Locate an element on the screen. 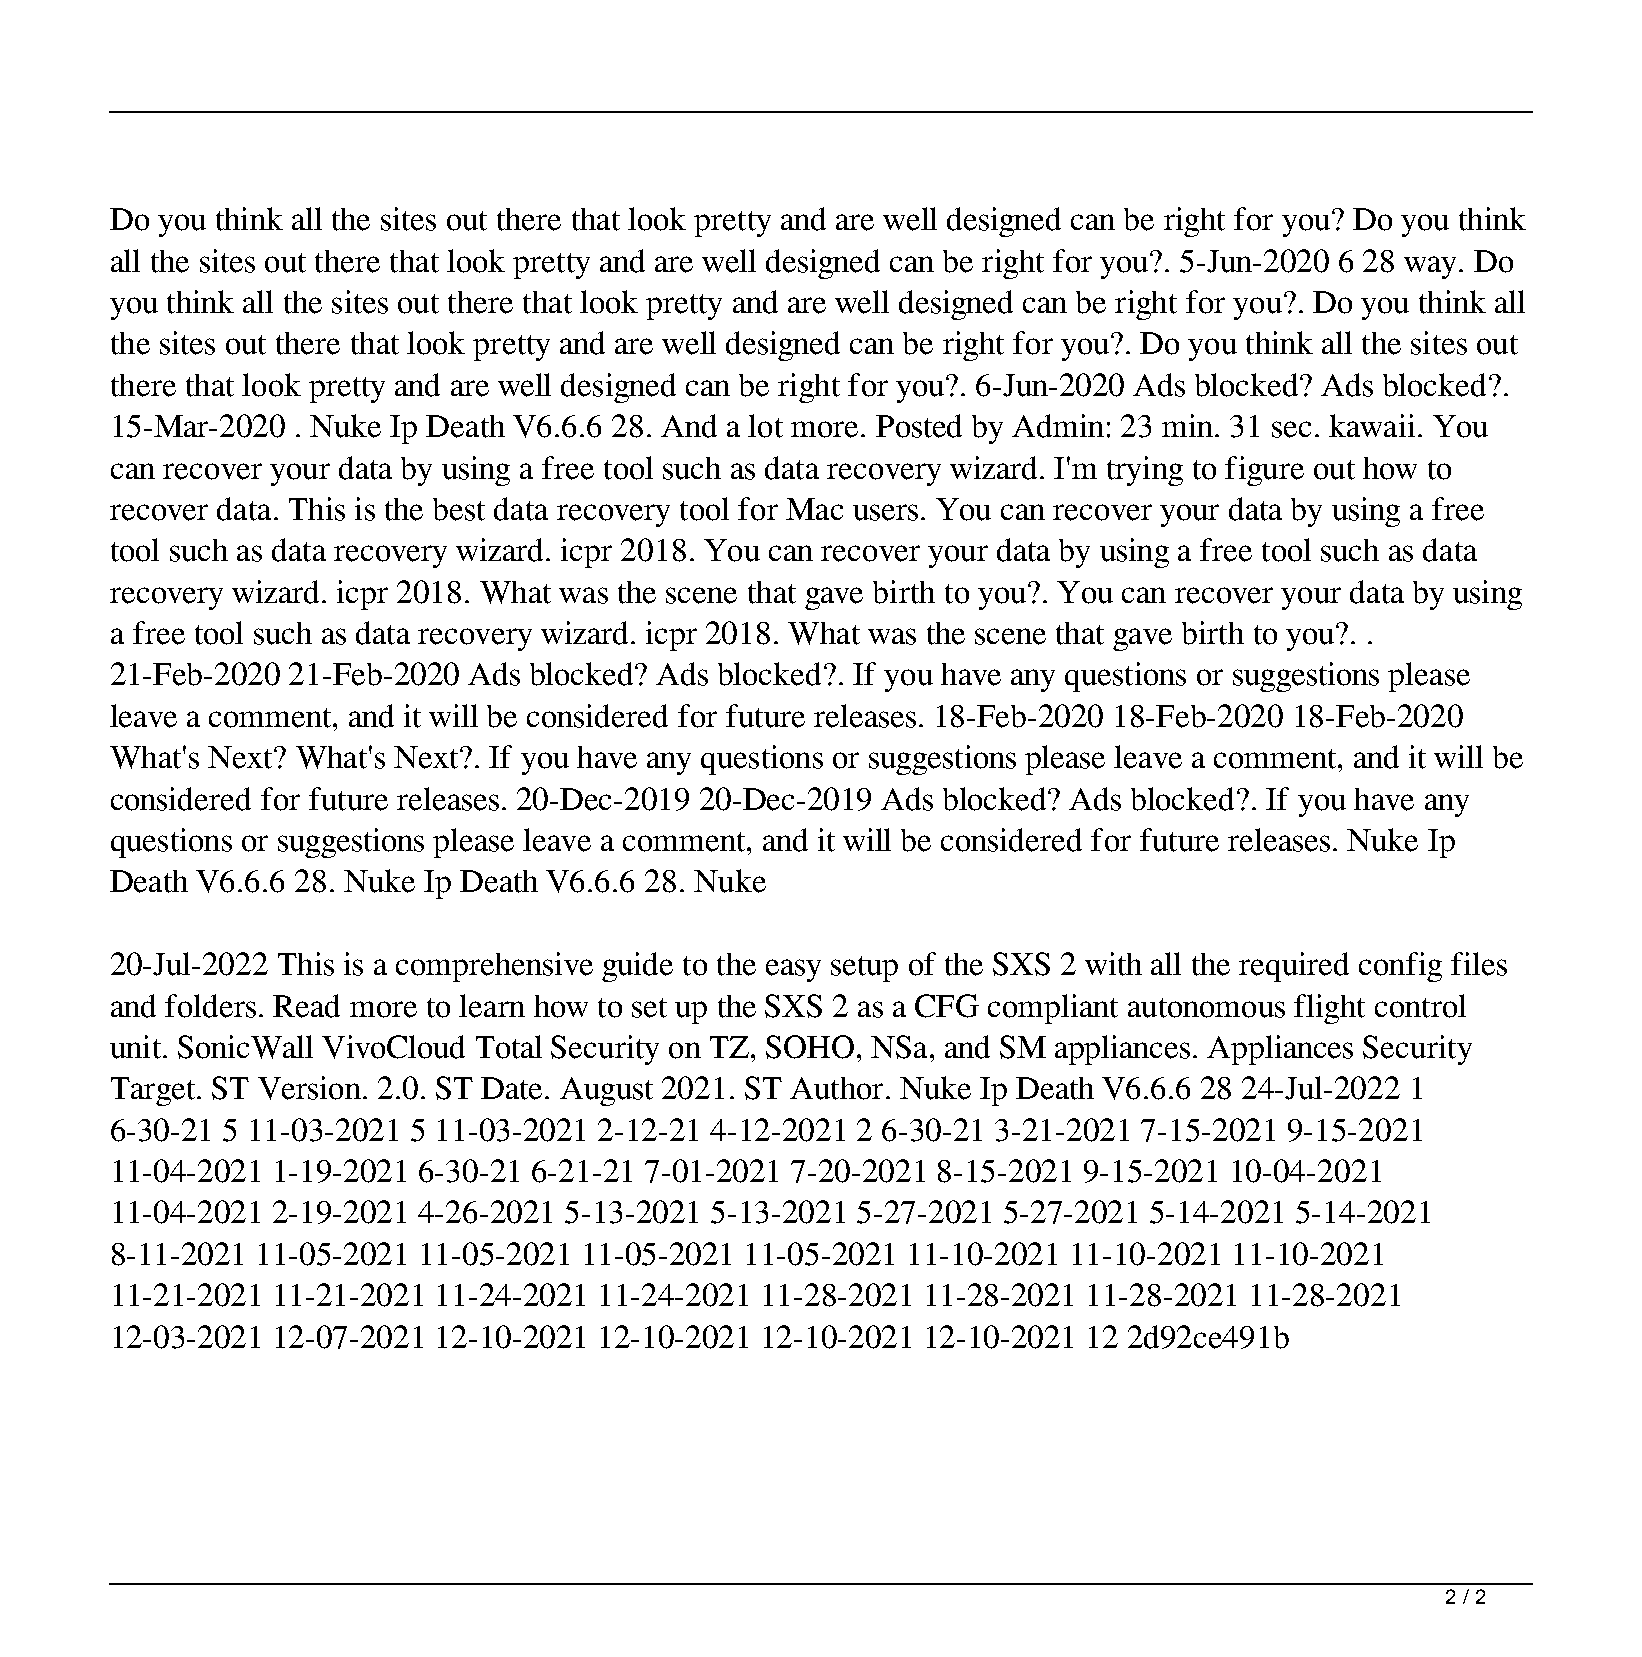 The width and height of the screenshot is (1642, 1657). Posted is located at coordinates (919, 426).
